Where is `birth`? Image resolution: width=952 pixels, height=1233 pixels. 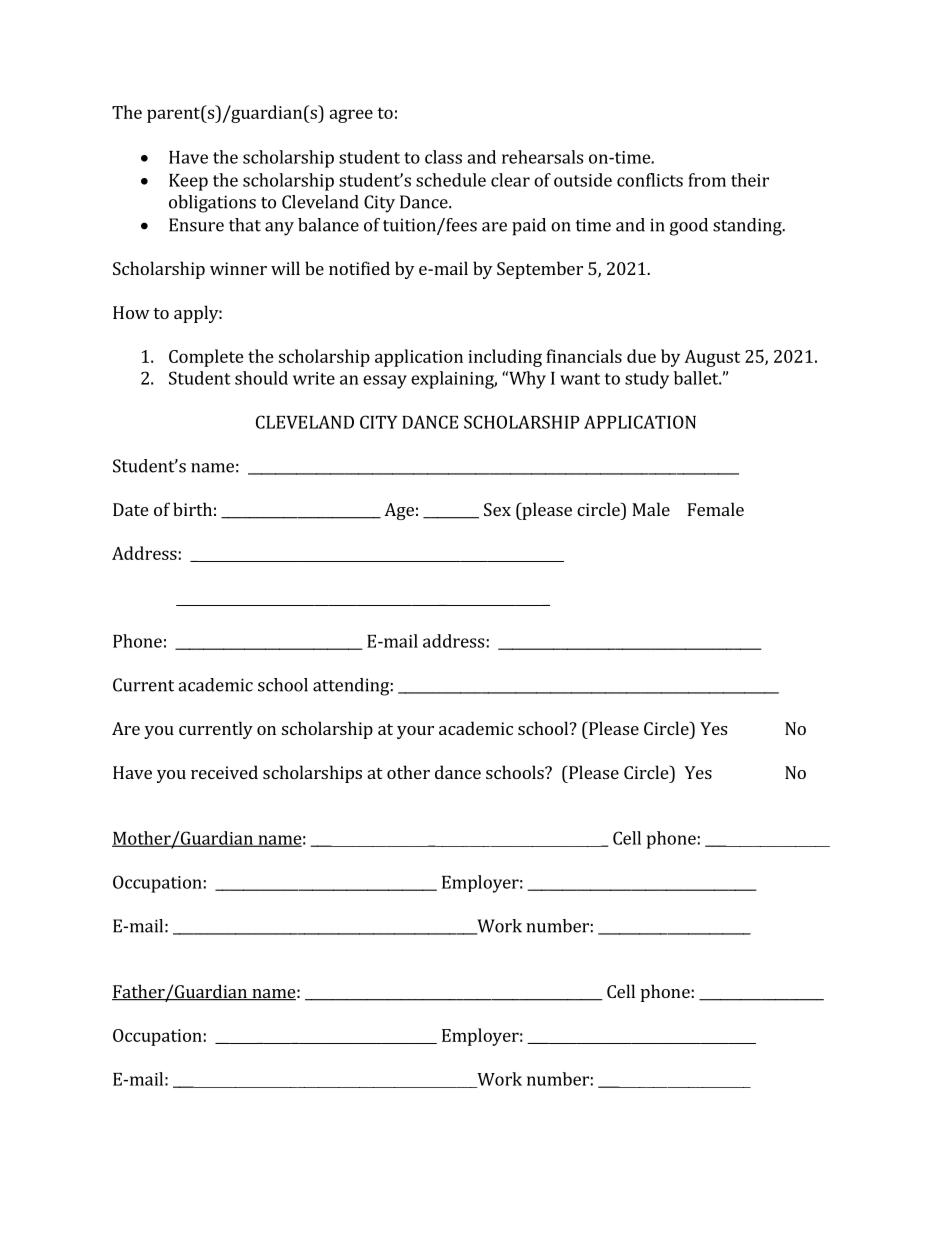
birth is located at coordinates (192, 509).
